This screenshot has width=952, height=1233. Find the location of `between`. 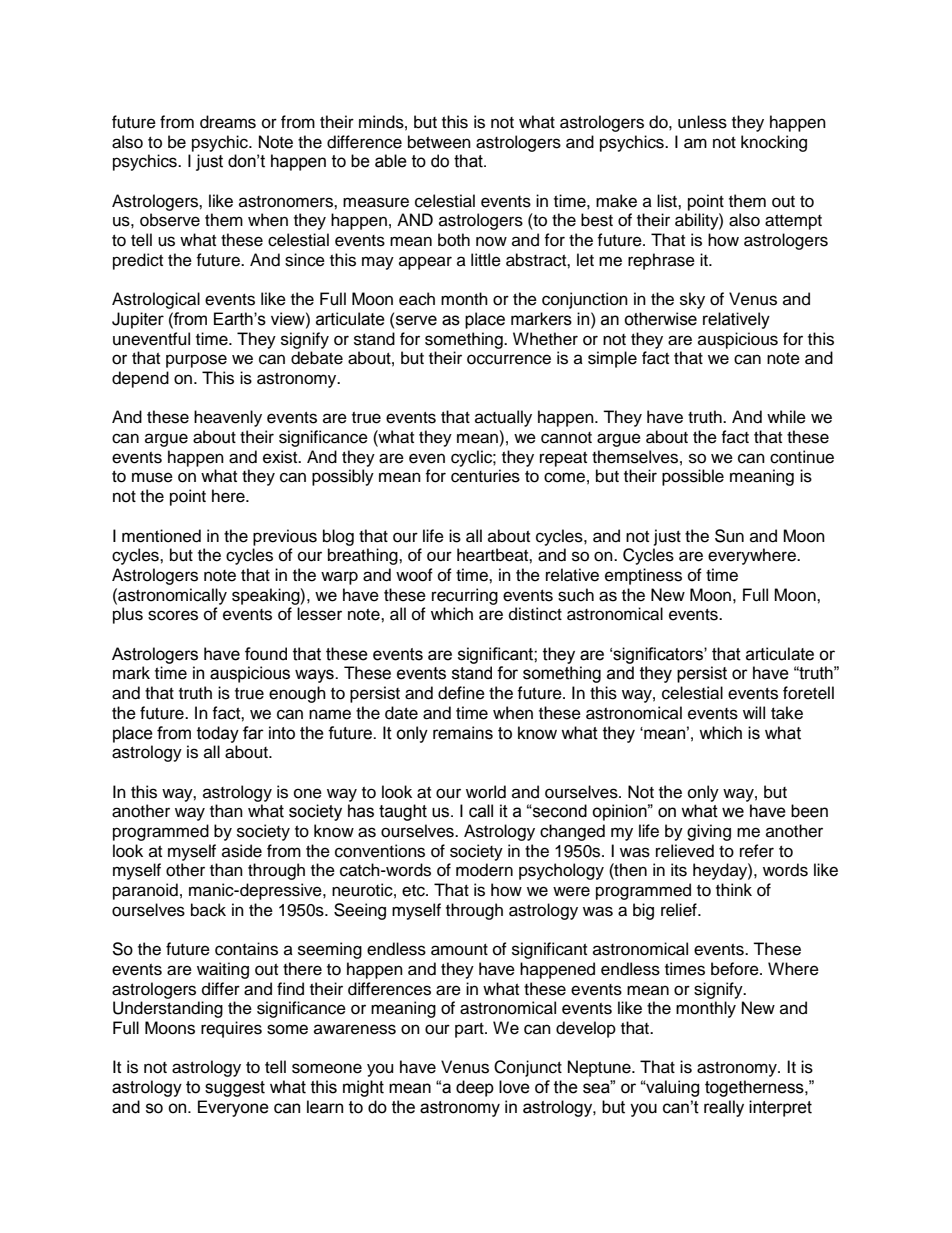

between is located at coordinates (439, 142).
